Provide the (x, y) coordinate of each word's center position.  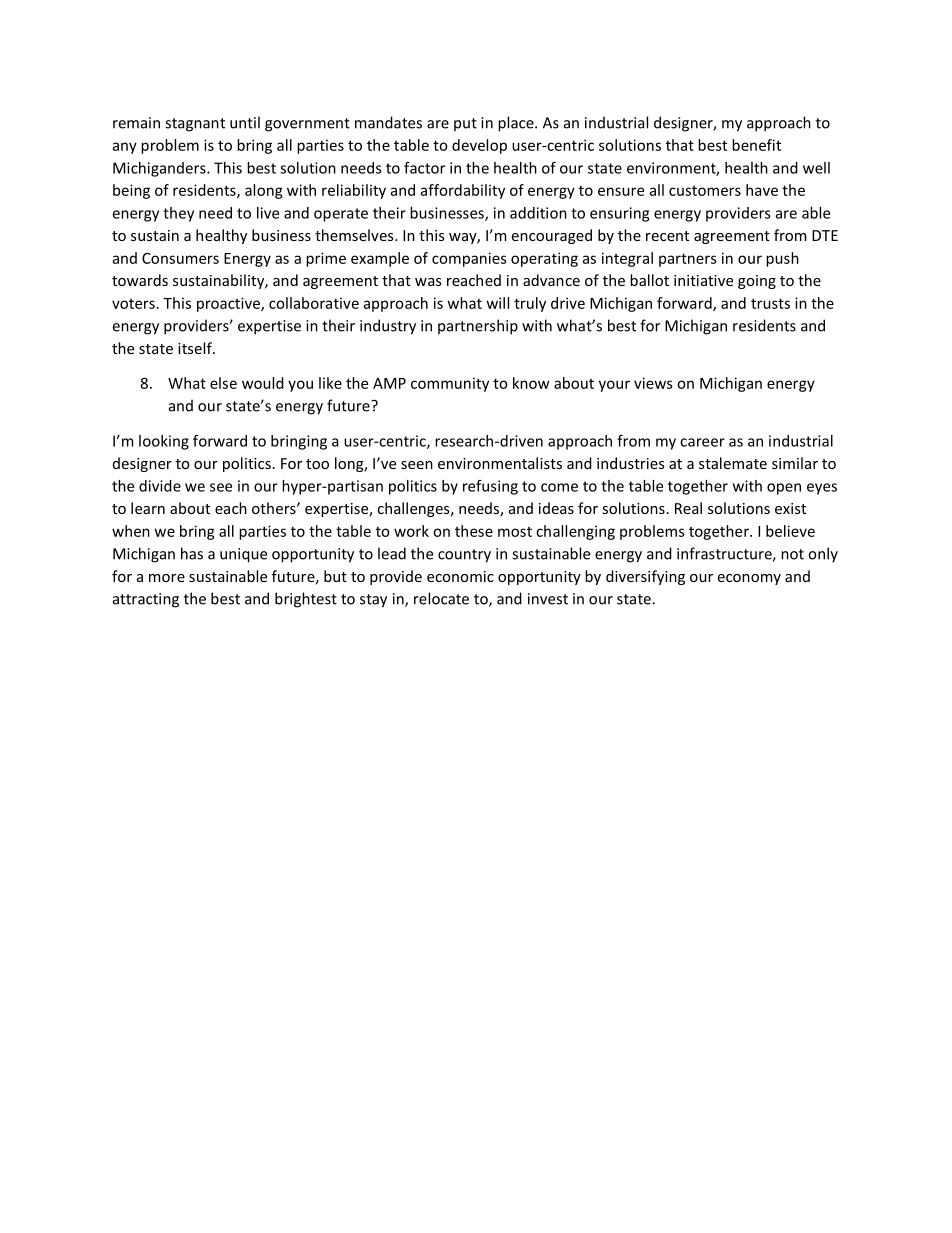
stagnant (195, 125)
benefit (756, 145)
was (428, 282)
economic (460, 576)
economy (749, 579)
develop (479, 146)
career (702, 442)
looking (164, 442)
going (757, 282)
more (167, 578)
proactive (229, 304)
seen (417, 465)
